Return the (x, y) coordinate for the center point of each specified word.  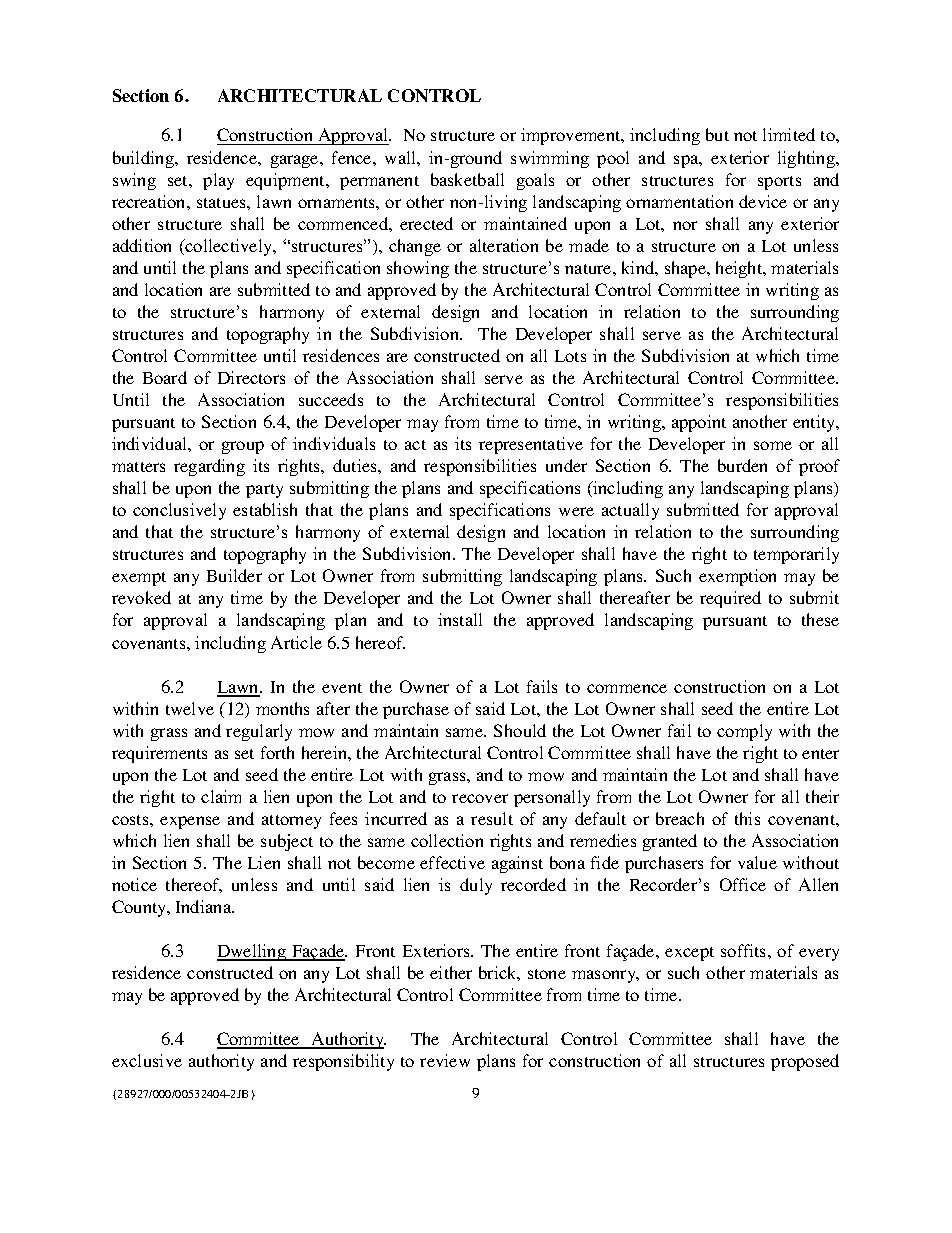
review (445, 1060)
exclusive (147, 1060)
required (730, 599)
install (460, 619)
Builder (234, 575)
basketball (467, 179)
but (717, 134)
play (218, 181)
